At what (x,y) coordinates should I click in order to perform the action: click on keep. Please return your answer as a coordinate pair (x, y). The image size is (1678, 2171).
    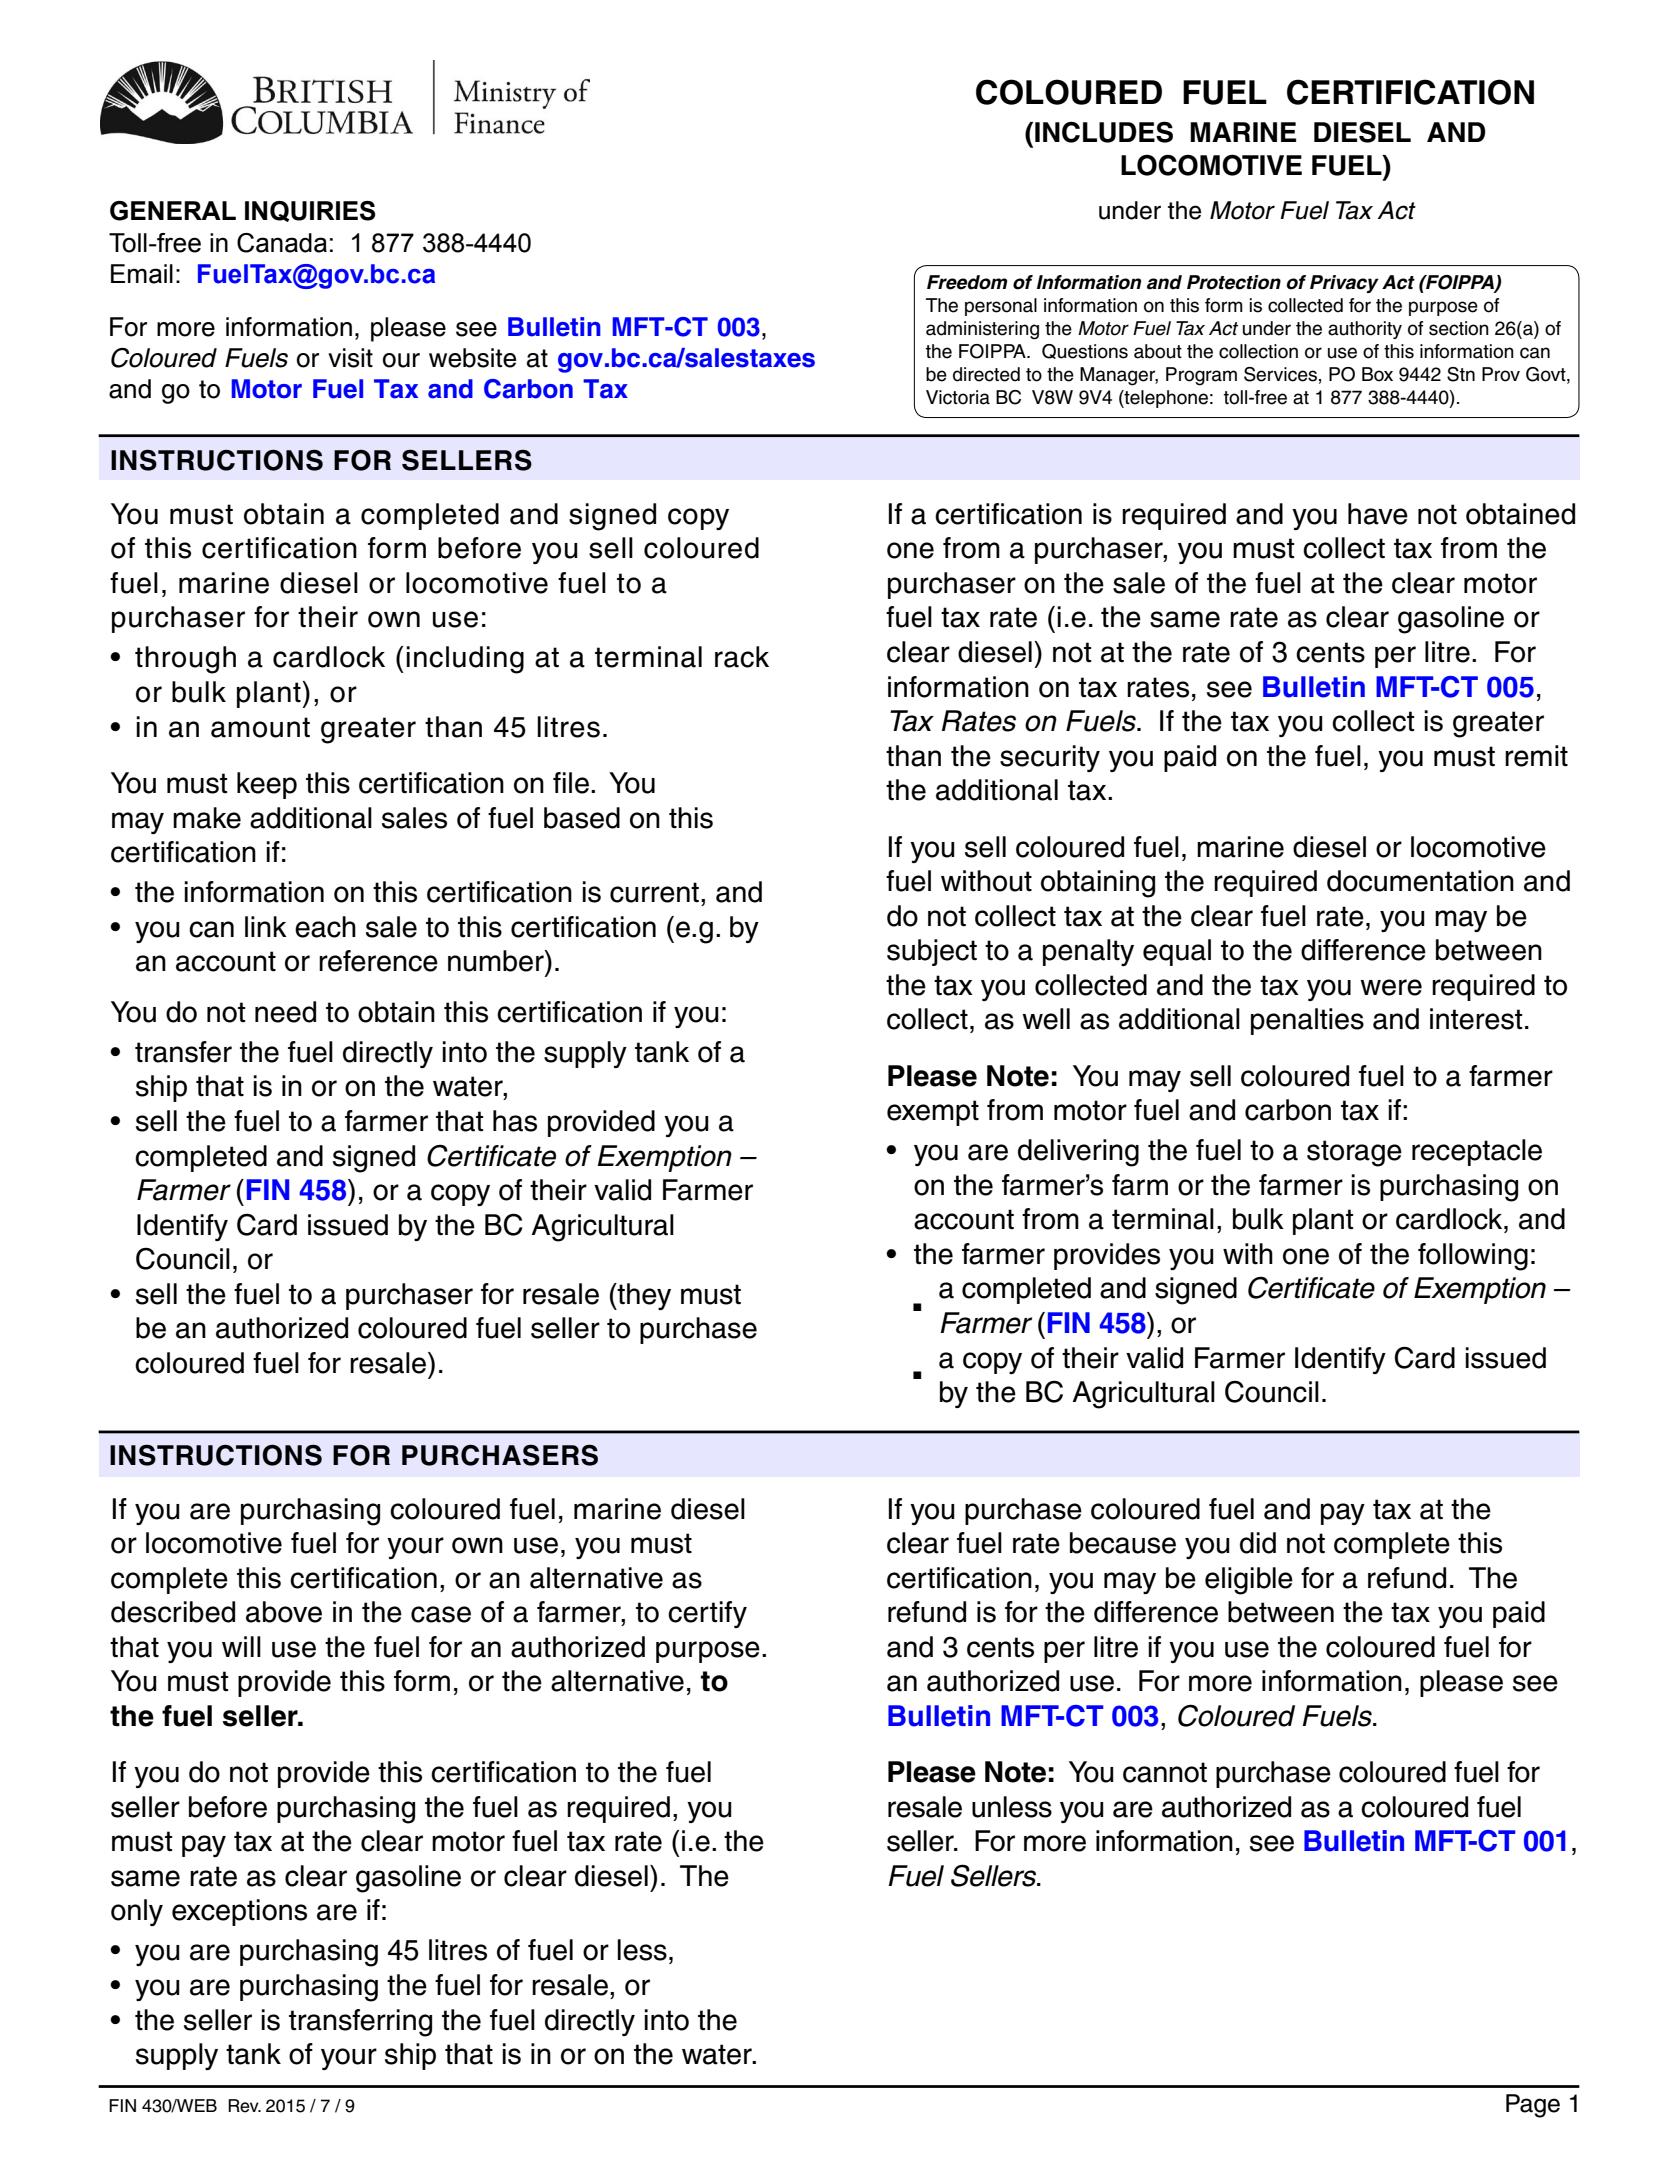
    Looking at the image, I should click on (267, 785).
